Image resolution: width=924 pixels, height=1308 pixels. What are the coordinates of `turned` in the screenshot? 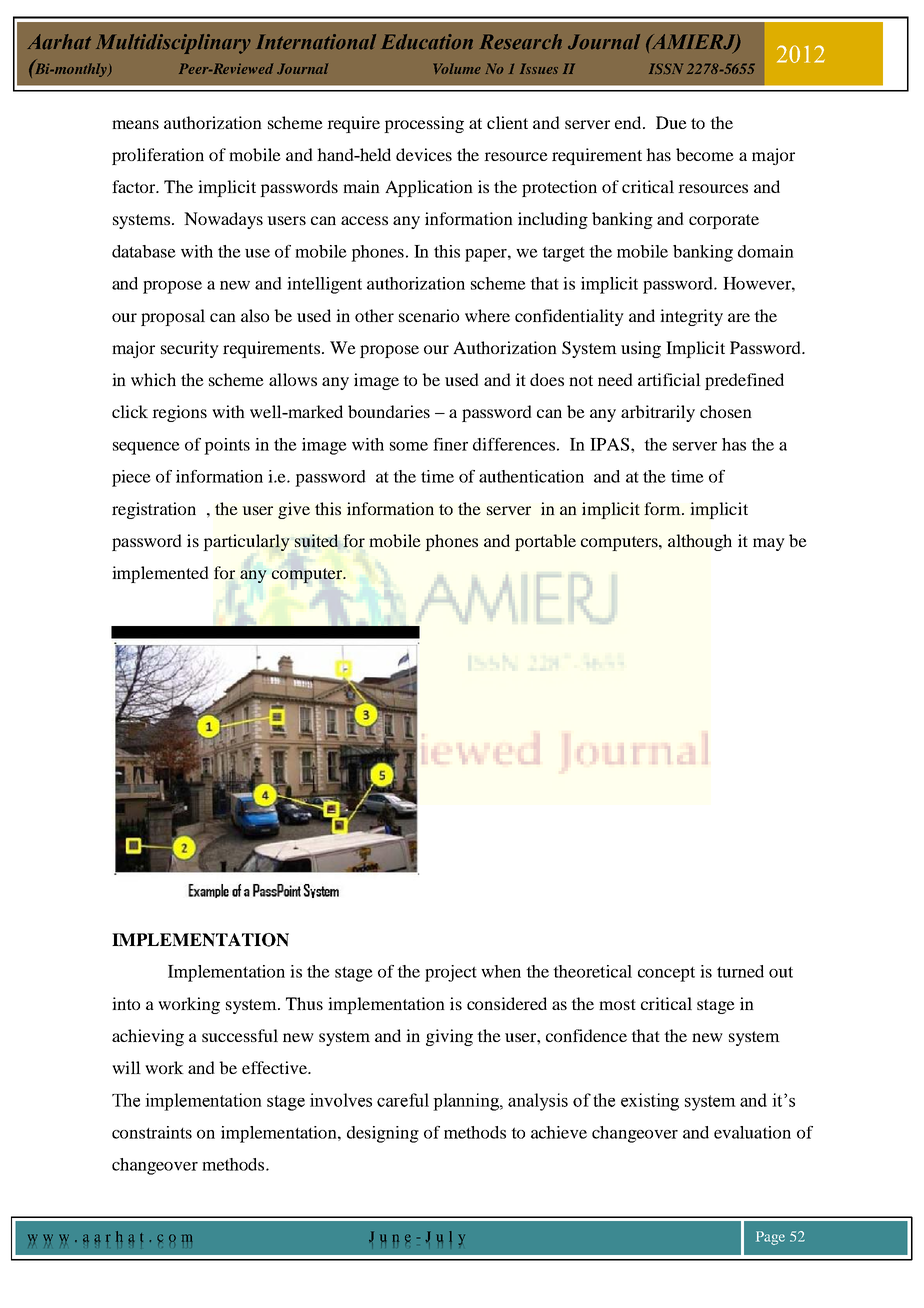 It's located at (740, 971).
